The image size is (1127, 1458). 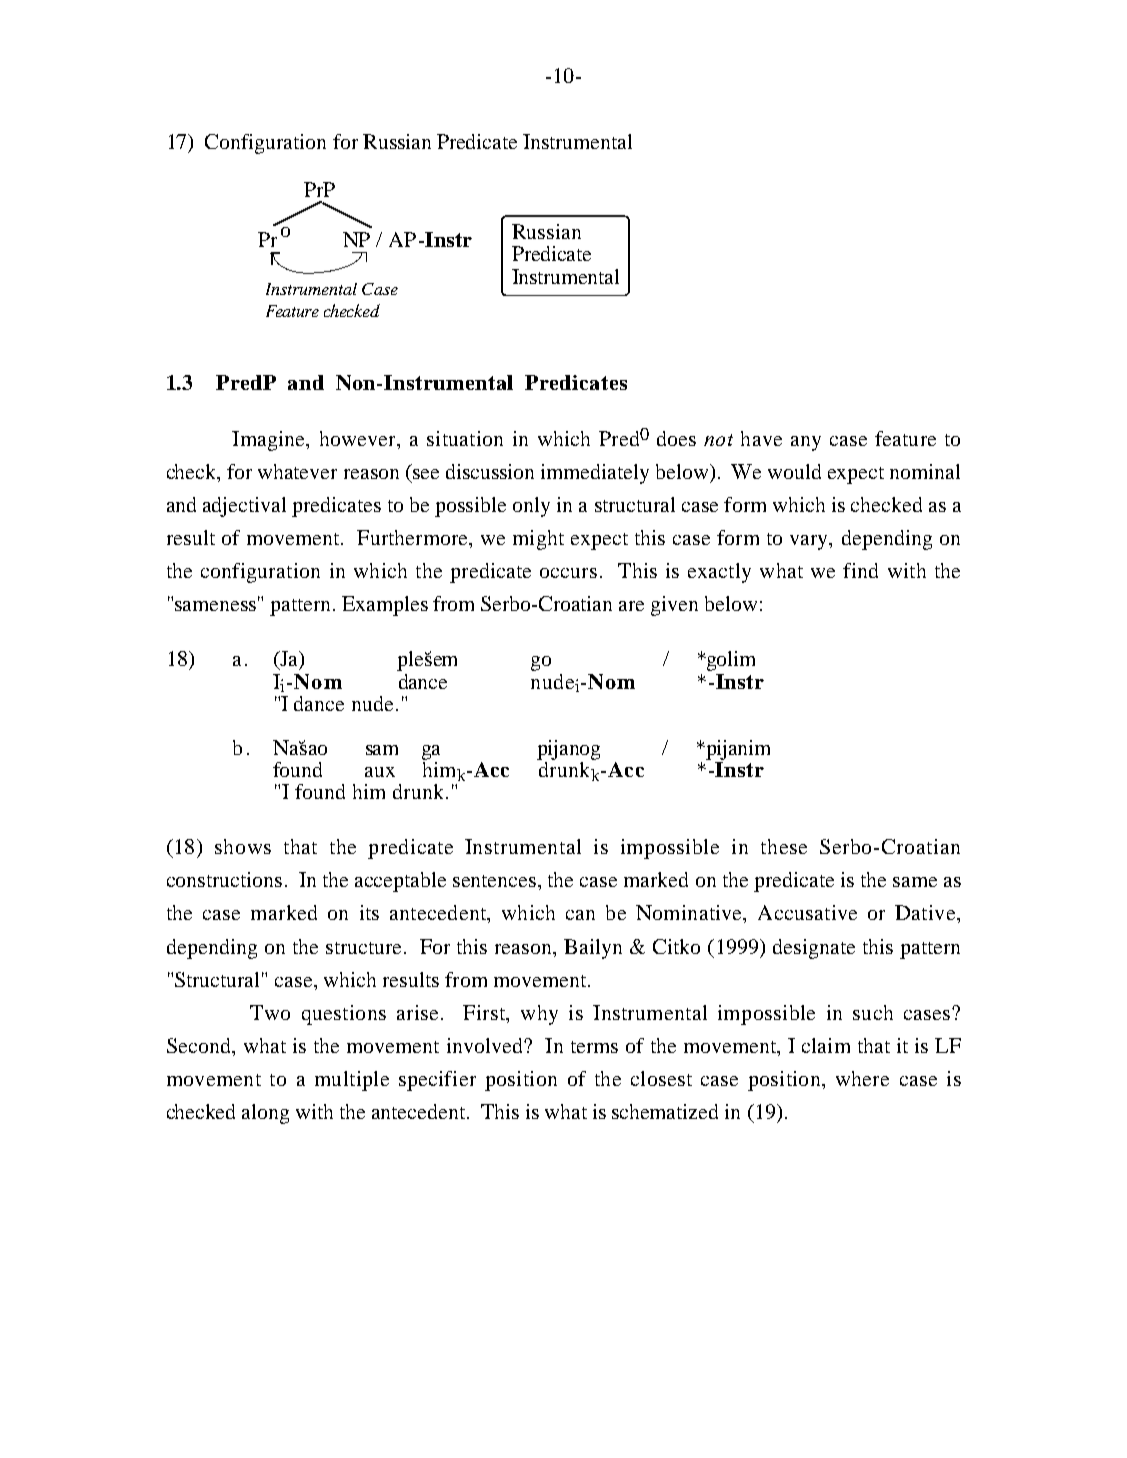 What do you see at coordinates (806, 443) in the document?
I see `any` at bounding box center [806, 443].
